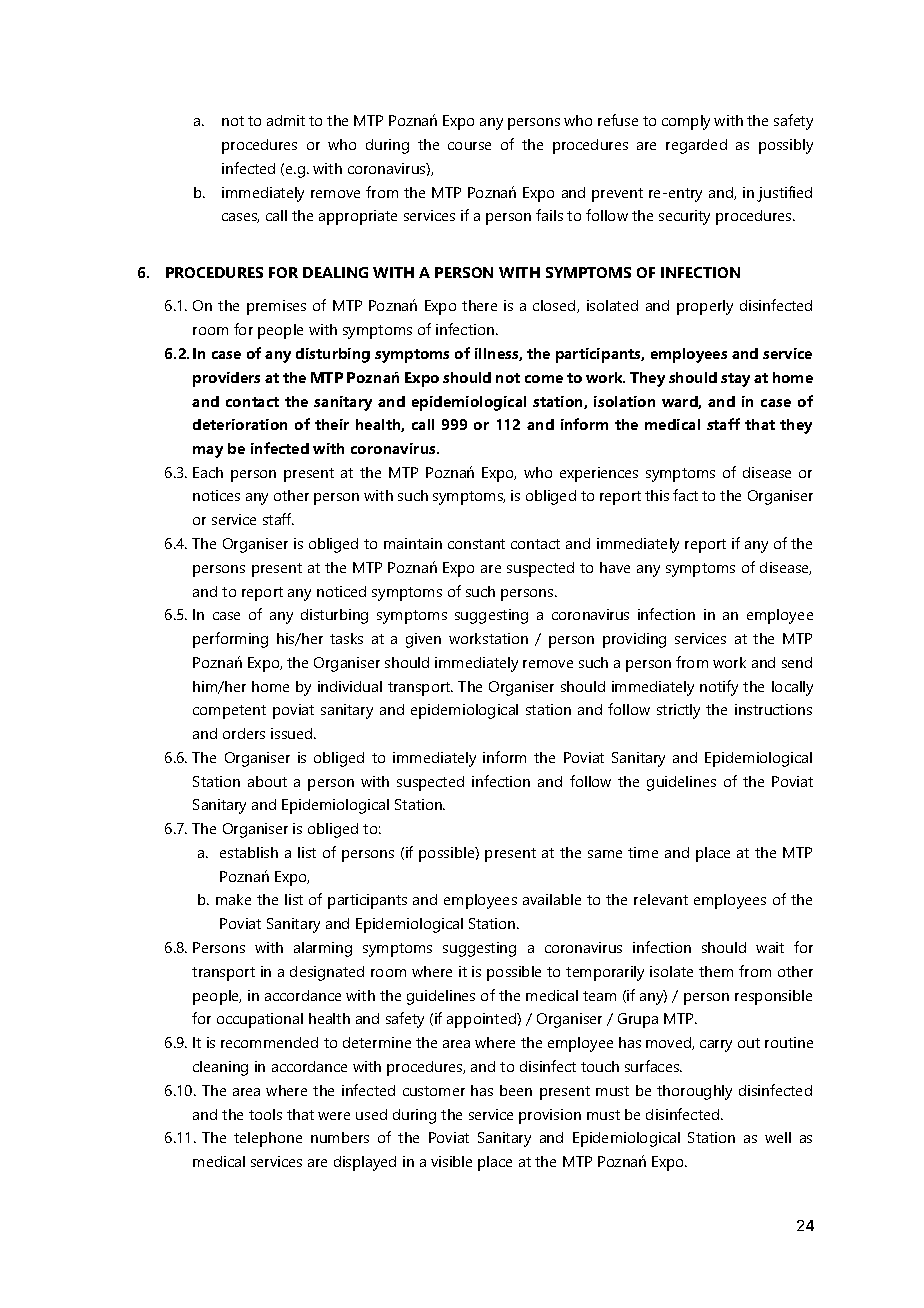 This screenshot has height=1308, width=924. Describe the element at coordinates (552, 899) in the screenshot. I see `available` at that location.
